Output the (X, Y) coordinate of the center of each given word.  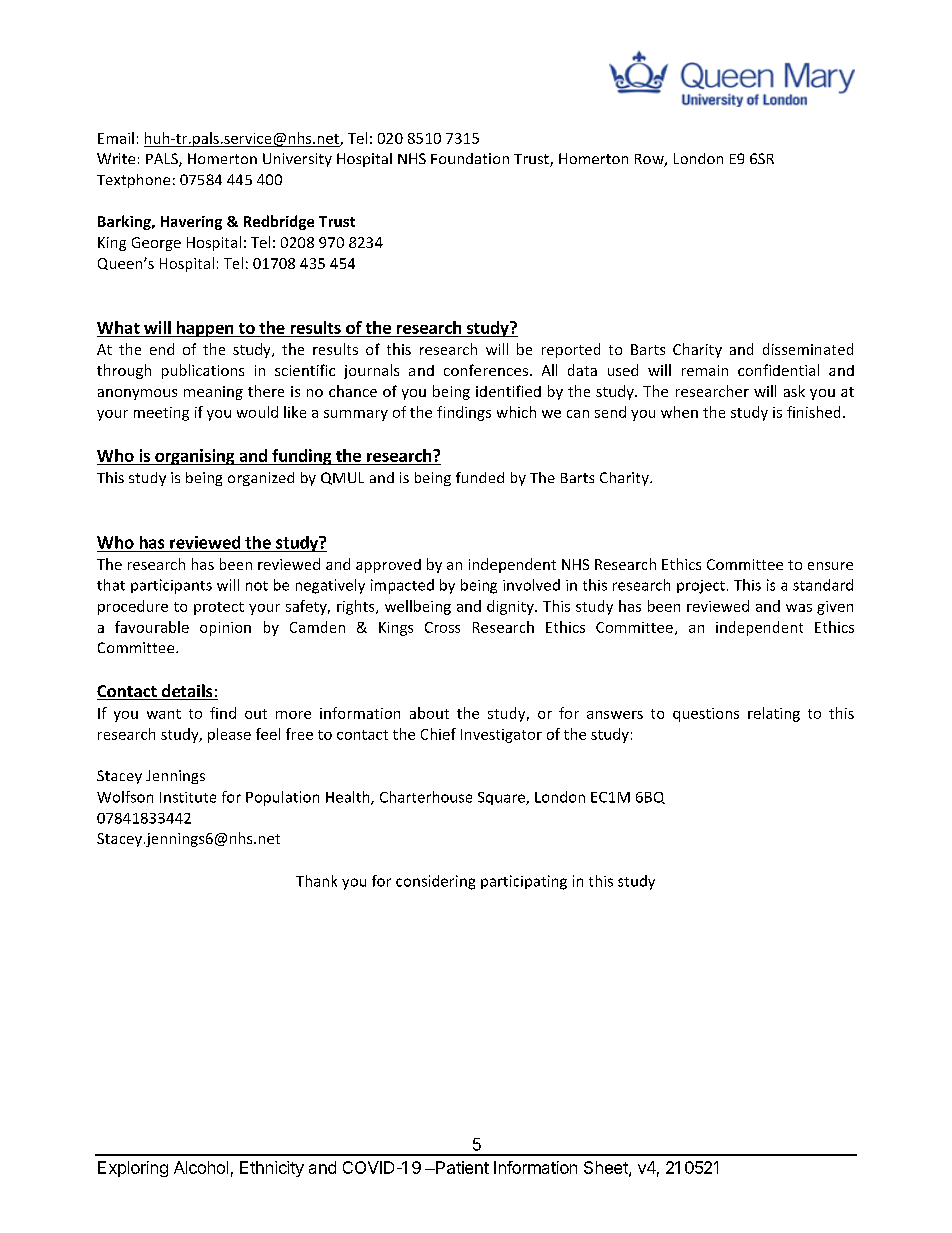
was (799, 608)
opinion (225, 629)
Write (116, 158)
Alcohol (201, 1167)
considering (435, 882)
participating (524, 882)
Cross (442, 627)
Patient (461, 1167)
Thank (316, 881)
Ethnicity (272, 1169)
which (516, 412)
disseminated (808, 349)
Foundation (470, 158)
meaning (213, 393)
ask (794, 391)
